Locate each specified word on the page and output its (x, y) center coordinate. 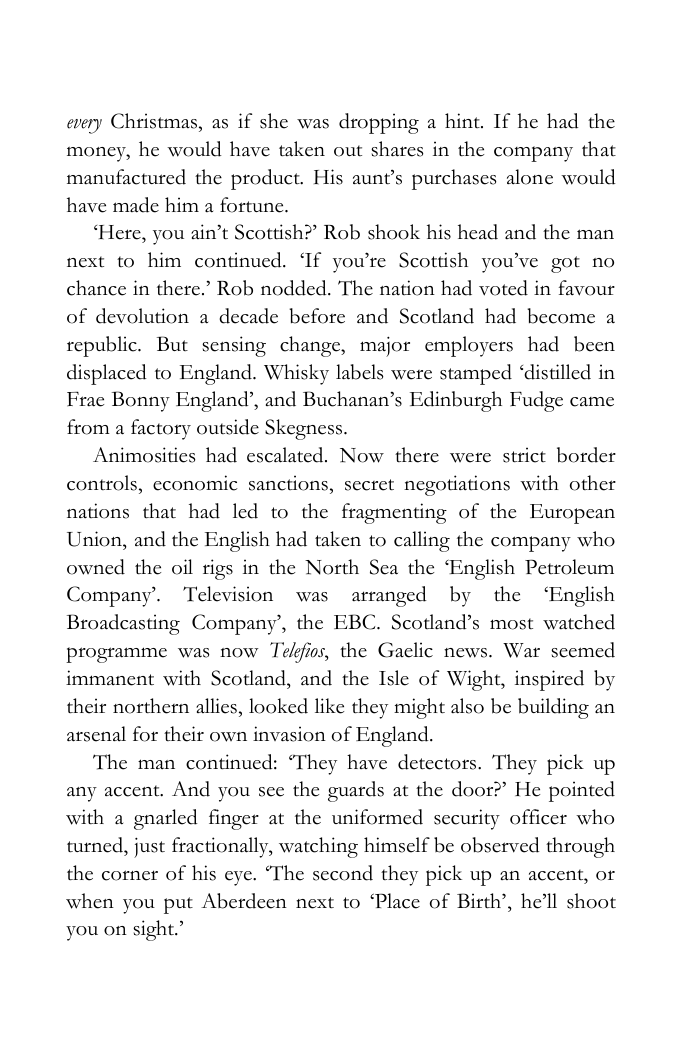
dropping (379, 123)
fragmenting (394, 513)
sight (155, 930)
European (572, 514)
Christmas (154, 121)
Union (95, 539)
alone (530, 177)
